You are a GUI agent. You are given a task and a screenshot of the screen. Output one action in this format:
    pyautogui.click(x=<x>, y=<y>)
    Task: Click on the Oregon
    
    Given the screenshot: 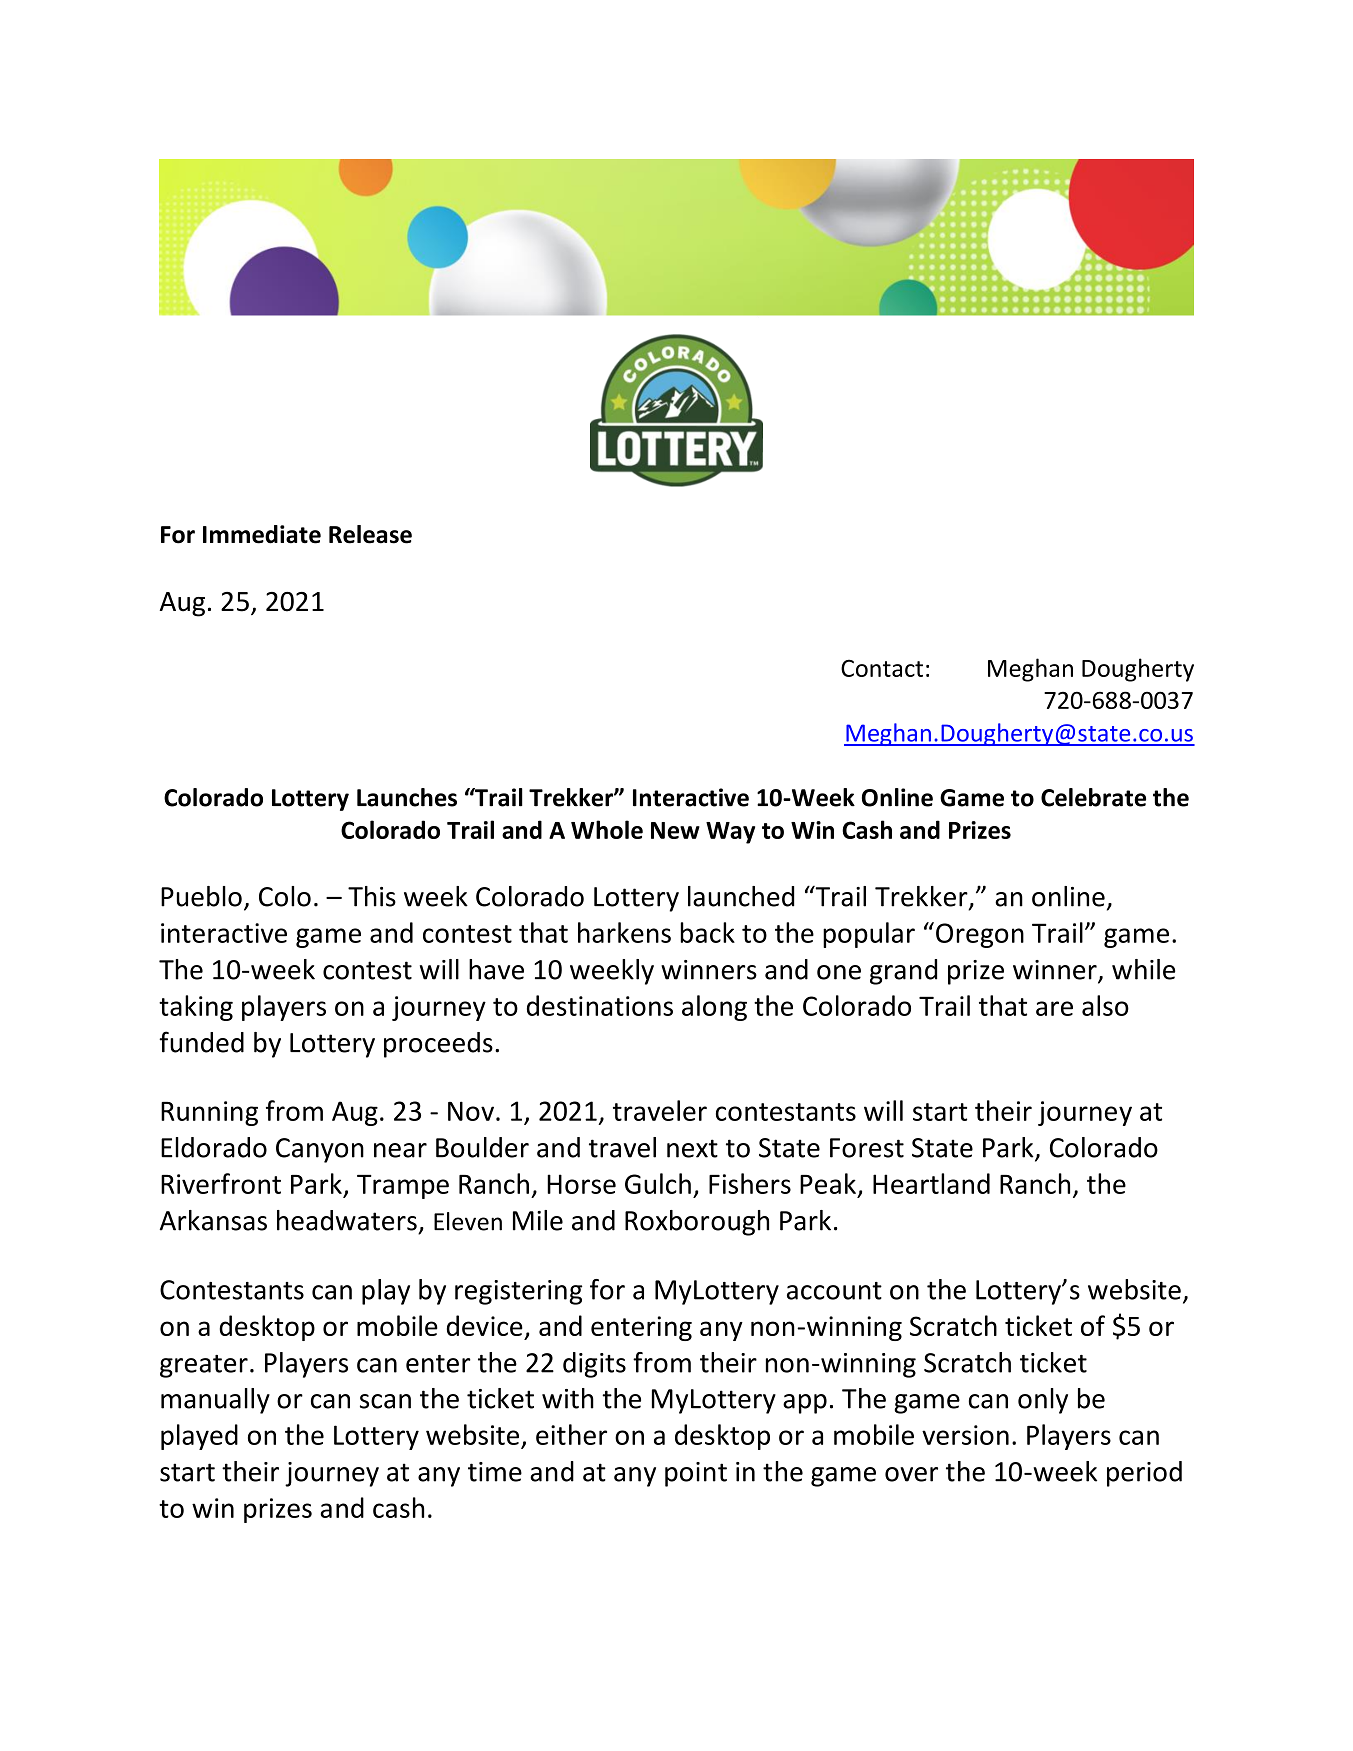 What is the action you would take?
    pyautogui.click(x=980, y=935)
